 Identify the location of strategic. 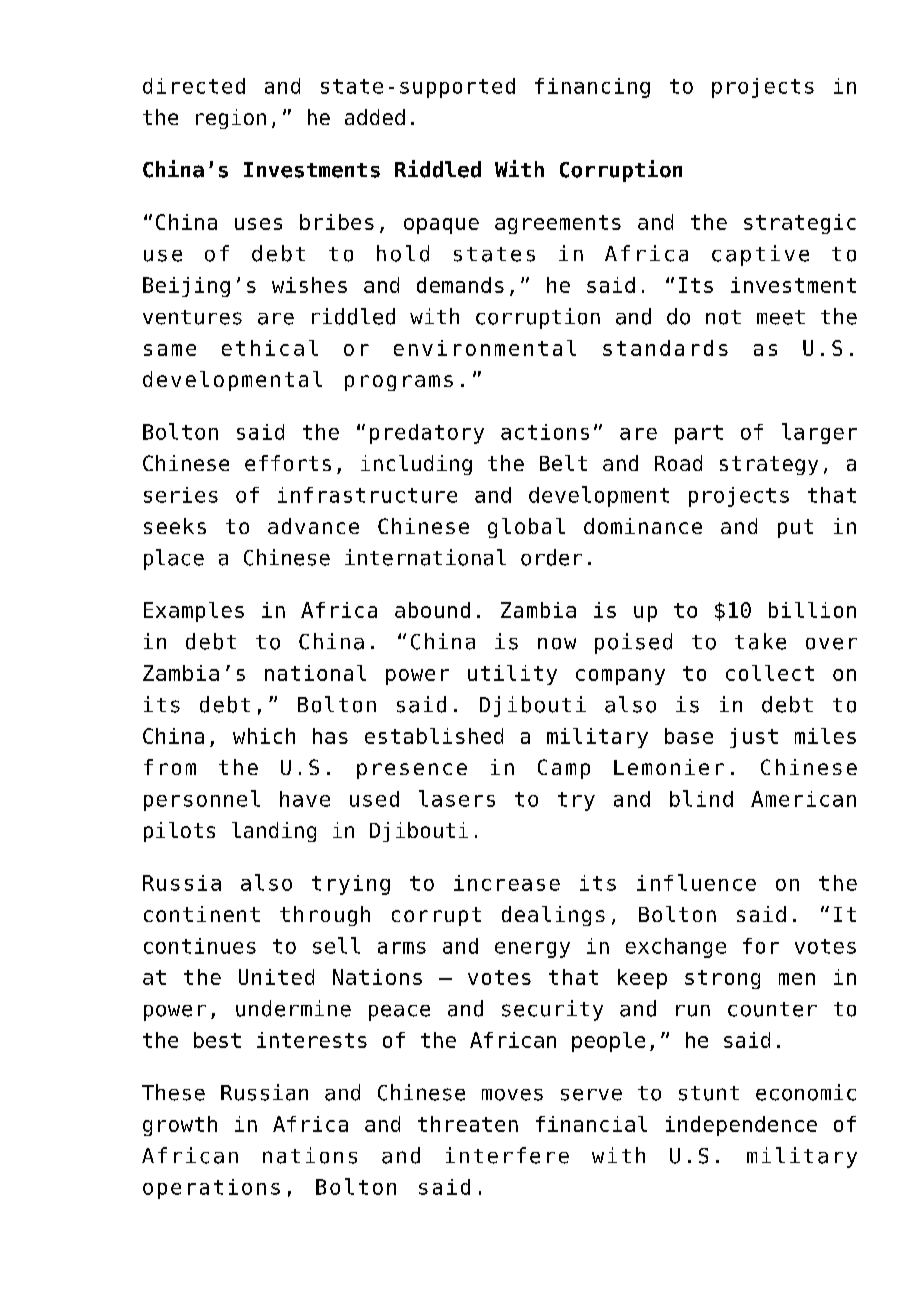
(800, 224).
